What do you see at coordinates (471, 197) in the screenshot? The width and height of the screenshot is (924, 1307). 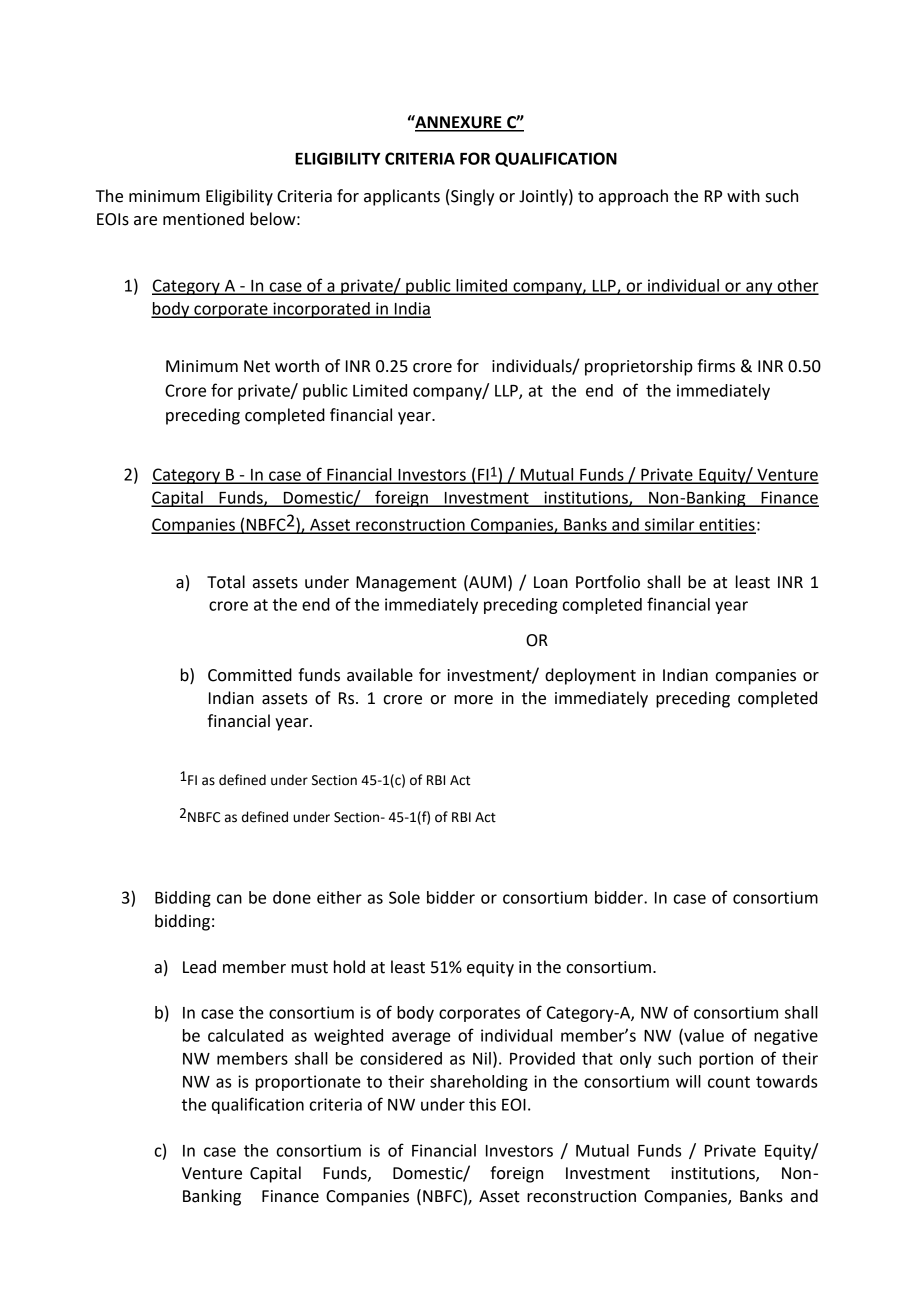 I see `Singly` at bounding box center [471, 197].
